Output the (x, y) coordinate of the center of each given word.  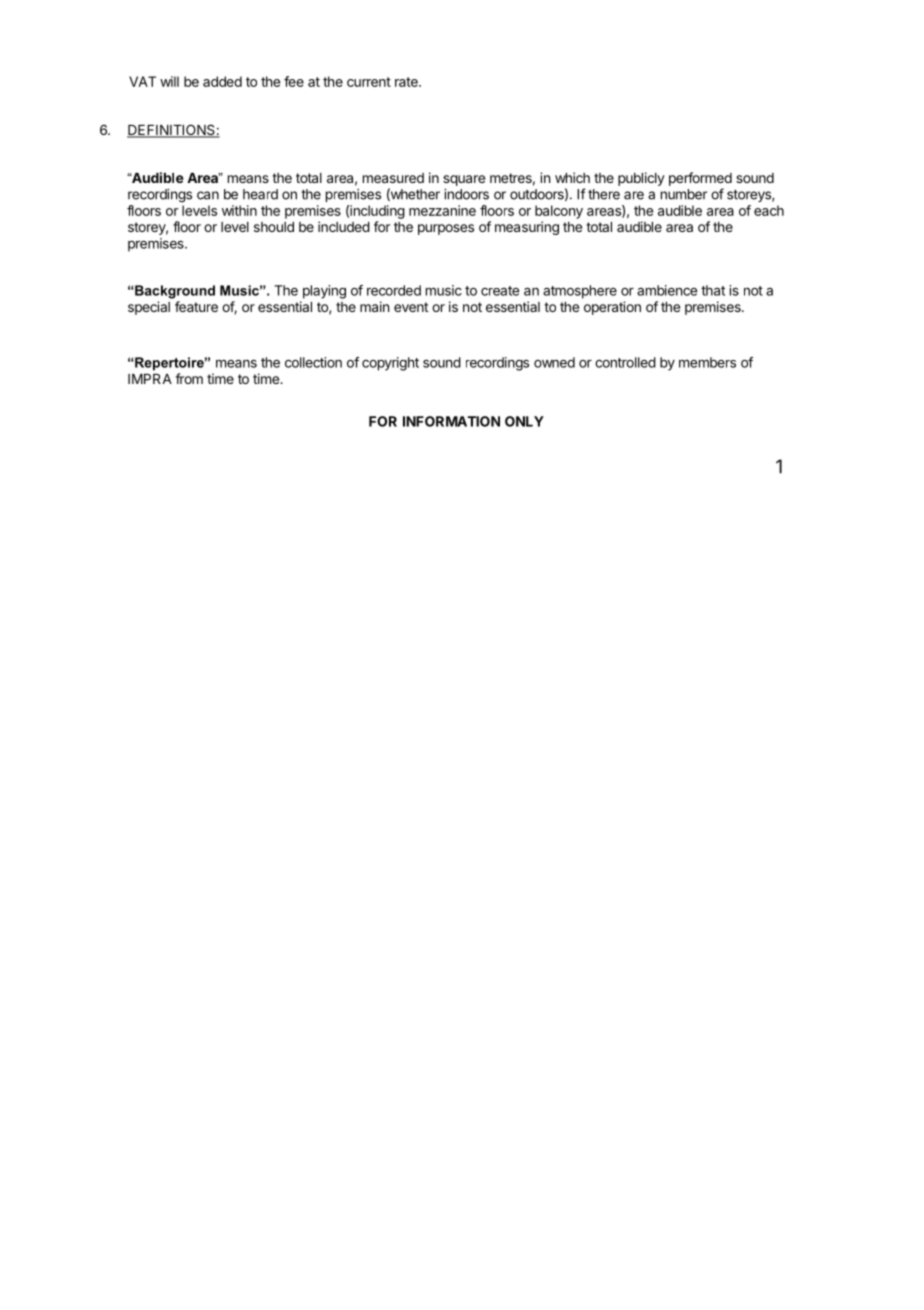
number (684, 194)
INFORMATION (451, 421)
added (222, 81)
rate (407, 82)
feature (196, 306)
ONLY (524, 421)
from (189, 378)
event (411, 307)
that (713, 290)
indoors (466, 194)
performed (700, 179)
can (208, 195)
